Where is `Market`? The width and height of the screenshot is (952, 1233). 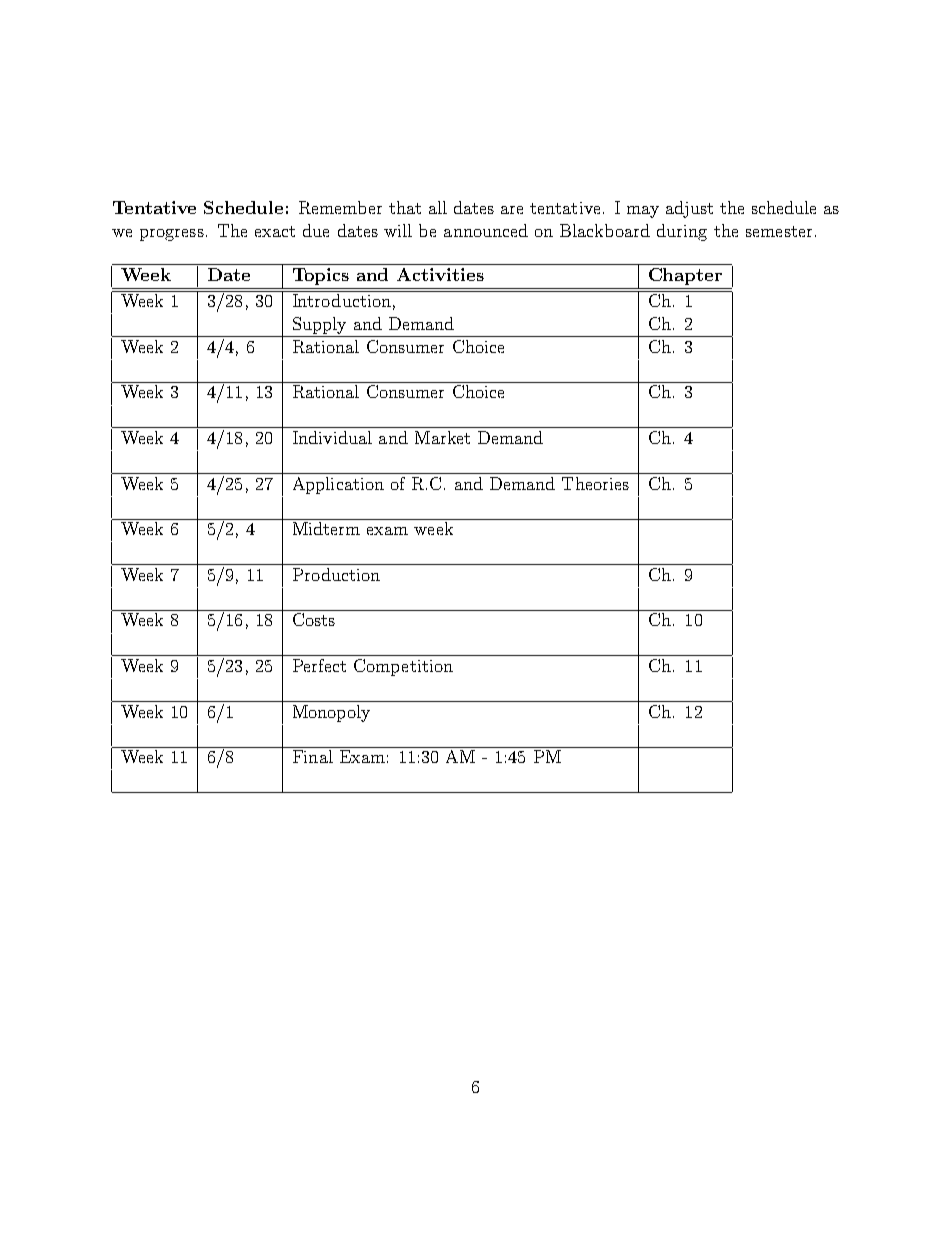
Market is located at coordinates (442, 437).
